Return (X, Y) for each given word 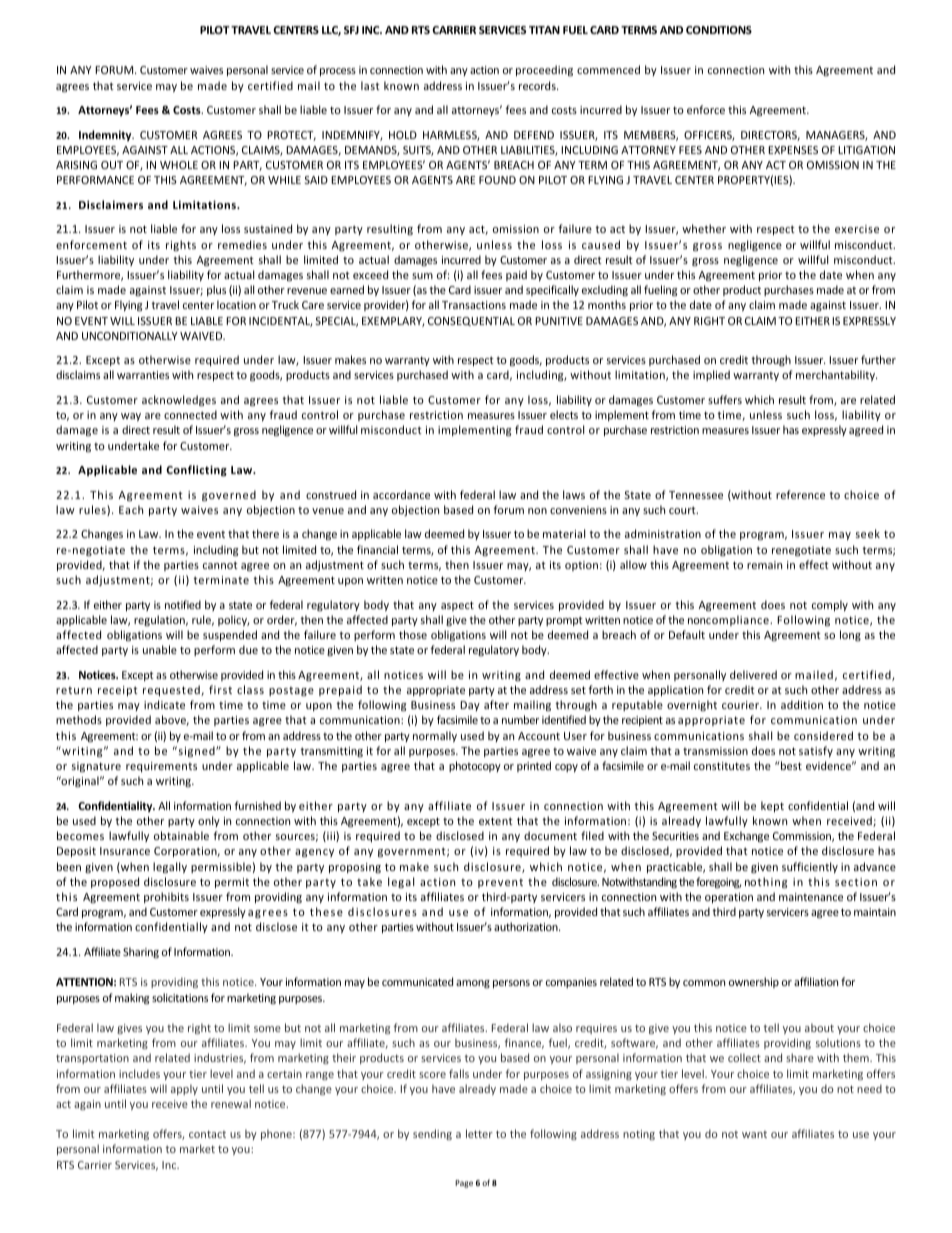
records (538, 85)
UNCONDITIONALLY (130, 336)
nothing (766, 883)
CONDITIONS (719, 30)
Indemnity (106, 135)
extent (496, 821)
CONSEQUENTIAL (471, 321)
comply (830, 605)
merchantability (836, 375)
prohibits (166, 897)
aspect (457, 606)
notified (183, 604)
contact (207, 1134)
